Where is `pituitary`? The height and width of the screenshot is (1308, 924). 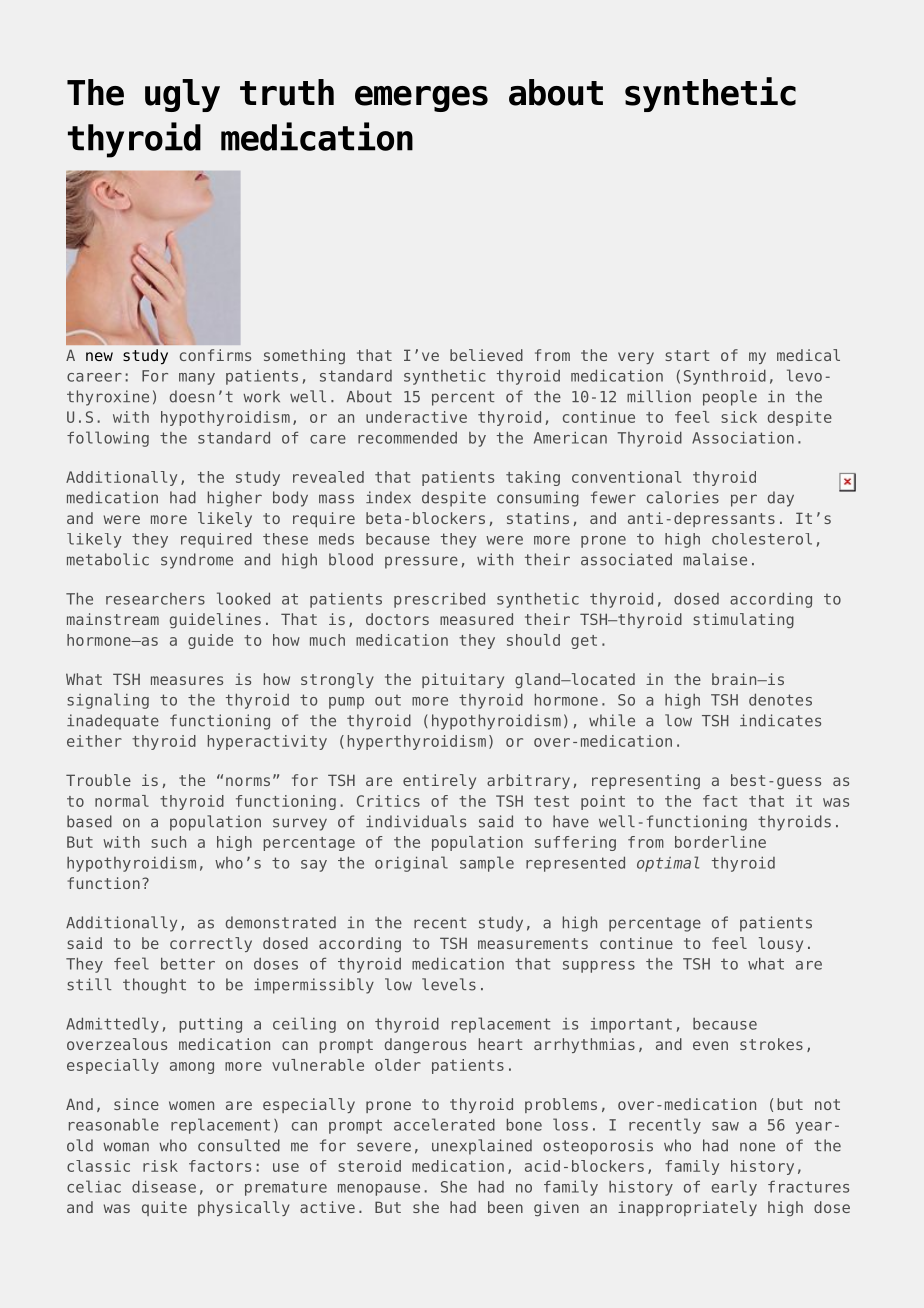 pituitary is located at coordinates (463, 680).
